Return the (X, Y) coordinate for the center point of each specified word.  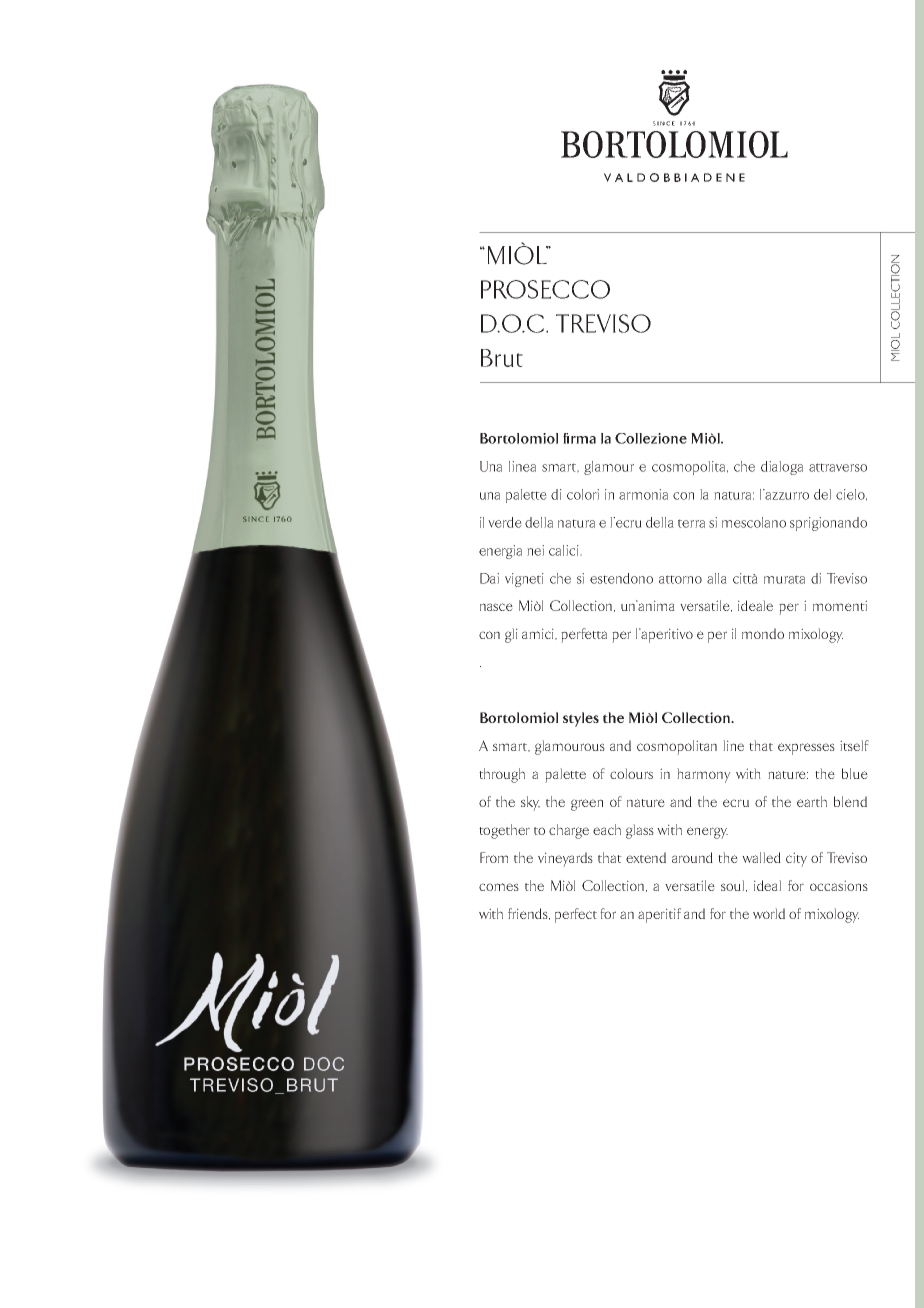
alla (717, 578)
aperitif (659, 915)
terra (691, 523)
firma (579, 438)
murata (784, 579)
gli (511, 635)
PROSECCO (545, 289)
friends (529, 914)
